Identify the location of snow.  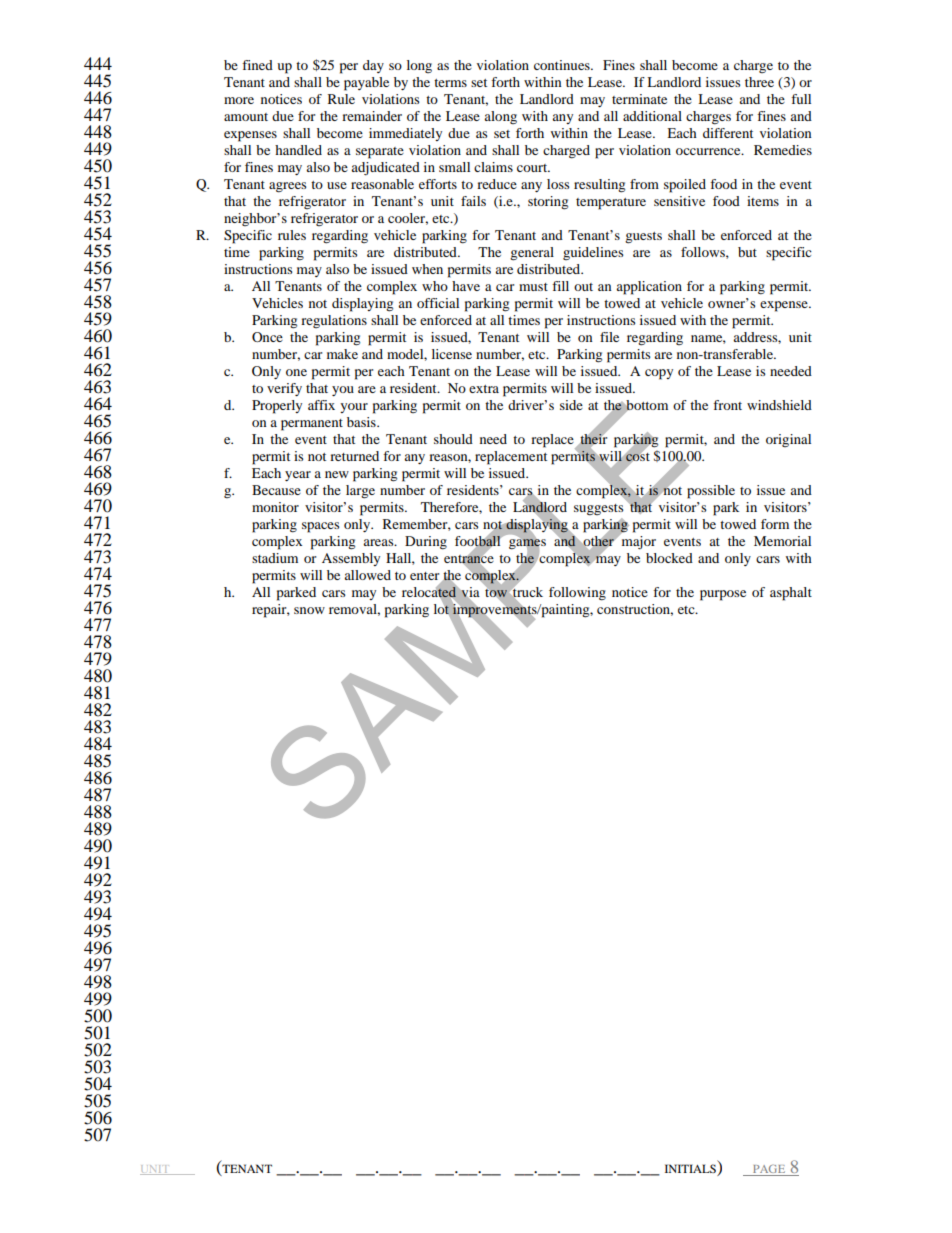
(309, 610).
